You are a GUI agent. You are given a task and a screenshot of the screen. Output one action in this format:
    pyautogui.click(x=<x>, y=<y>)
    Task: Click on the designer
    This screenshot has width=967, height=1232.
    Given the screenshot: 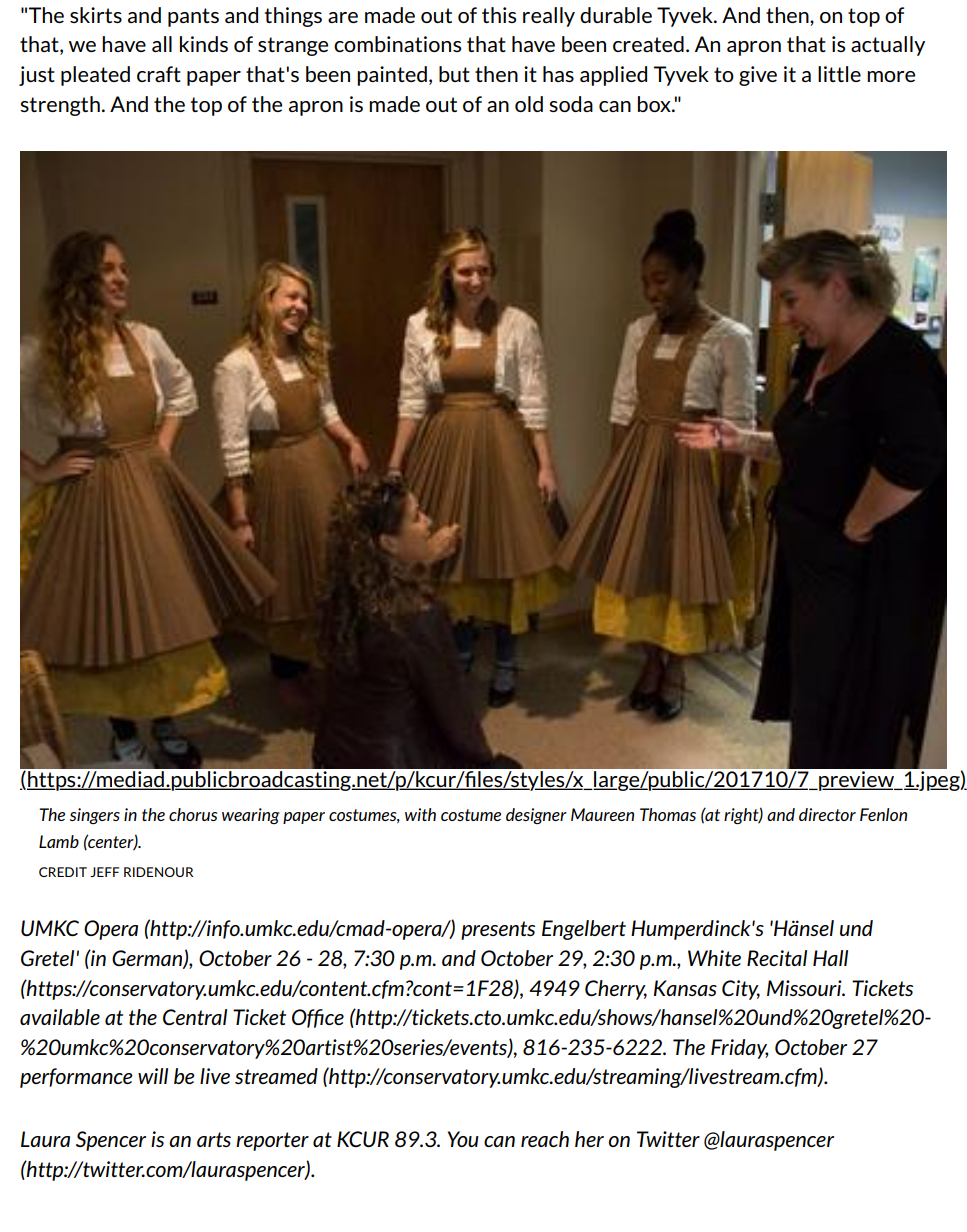 What is the action you would take?
    pyautogui.click(x=536, y=816)
